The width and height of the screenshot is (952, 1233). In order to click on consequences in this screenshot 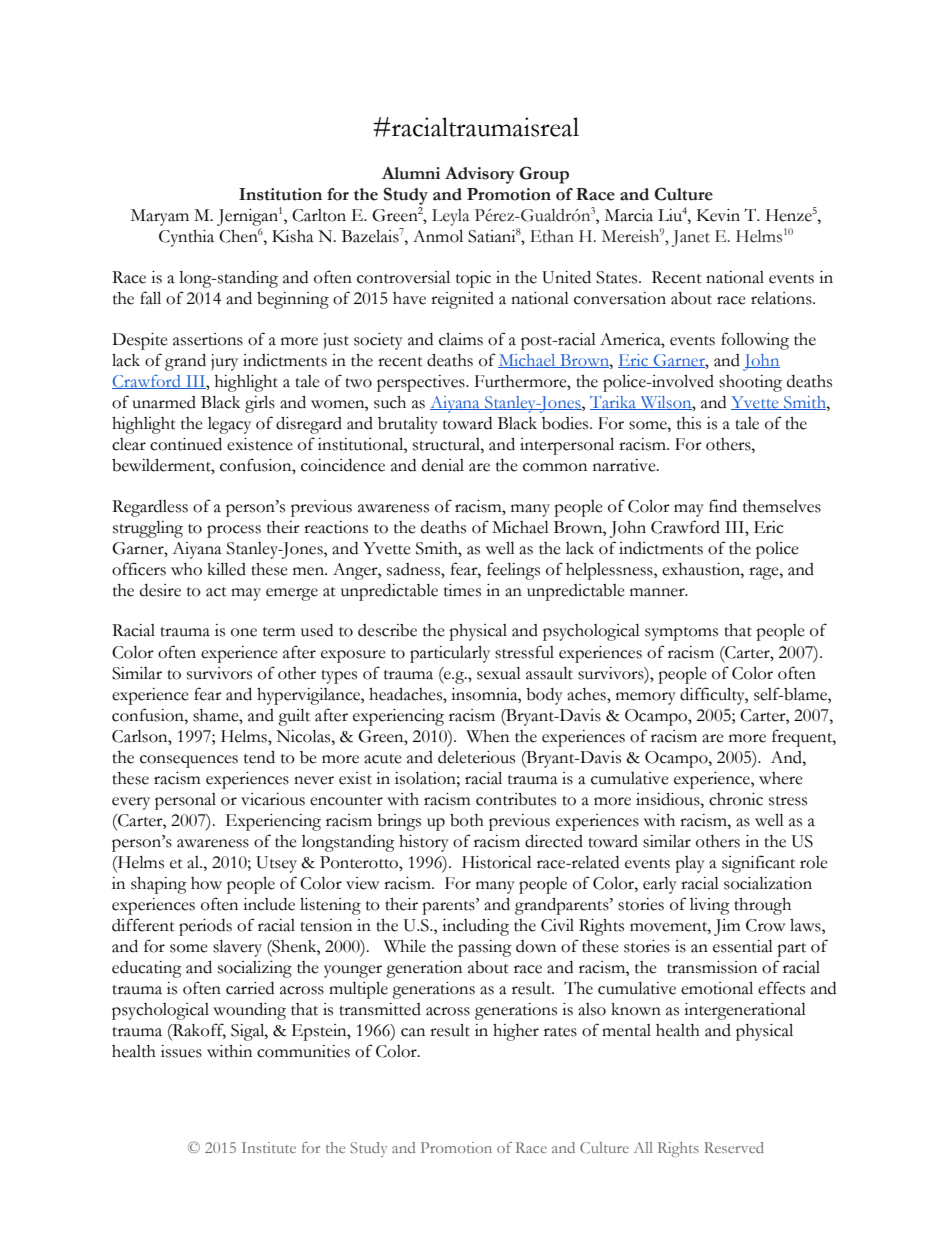, I will do `click(189, 761)`.
